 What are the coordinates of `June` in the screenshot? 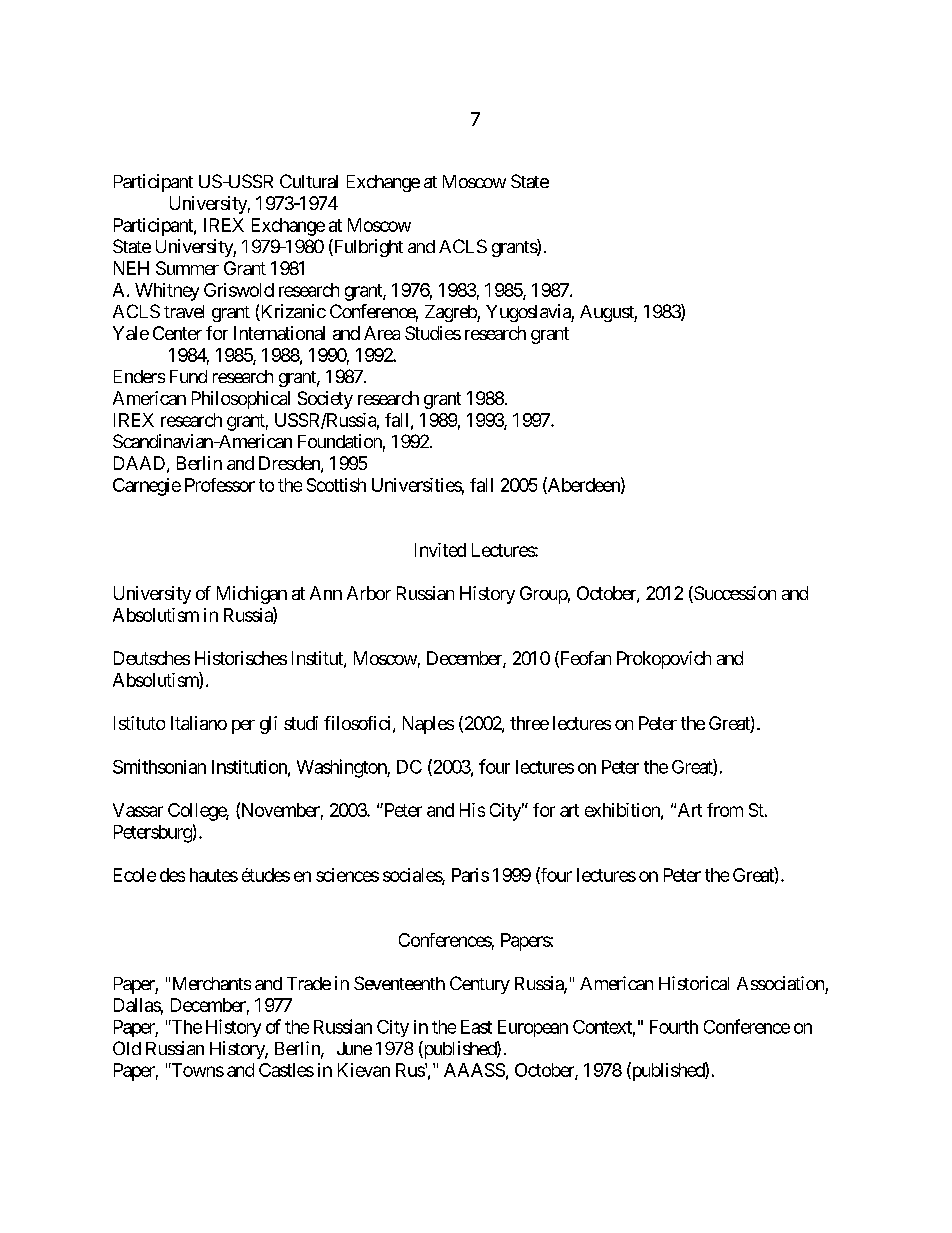 It's located at (354, 1048).
